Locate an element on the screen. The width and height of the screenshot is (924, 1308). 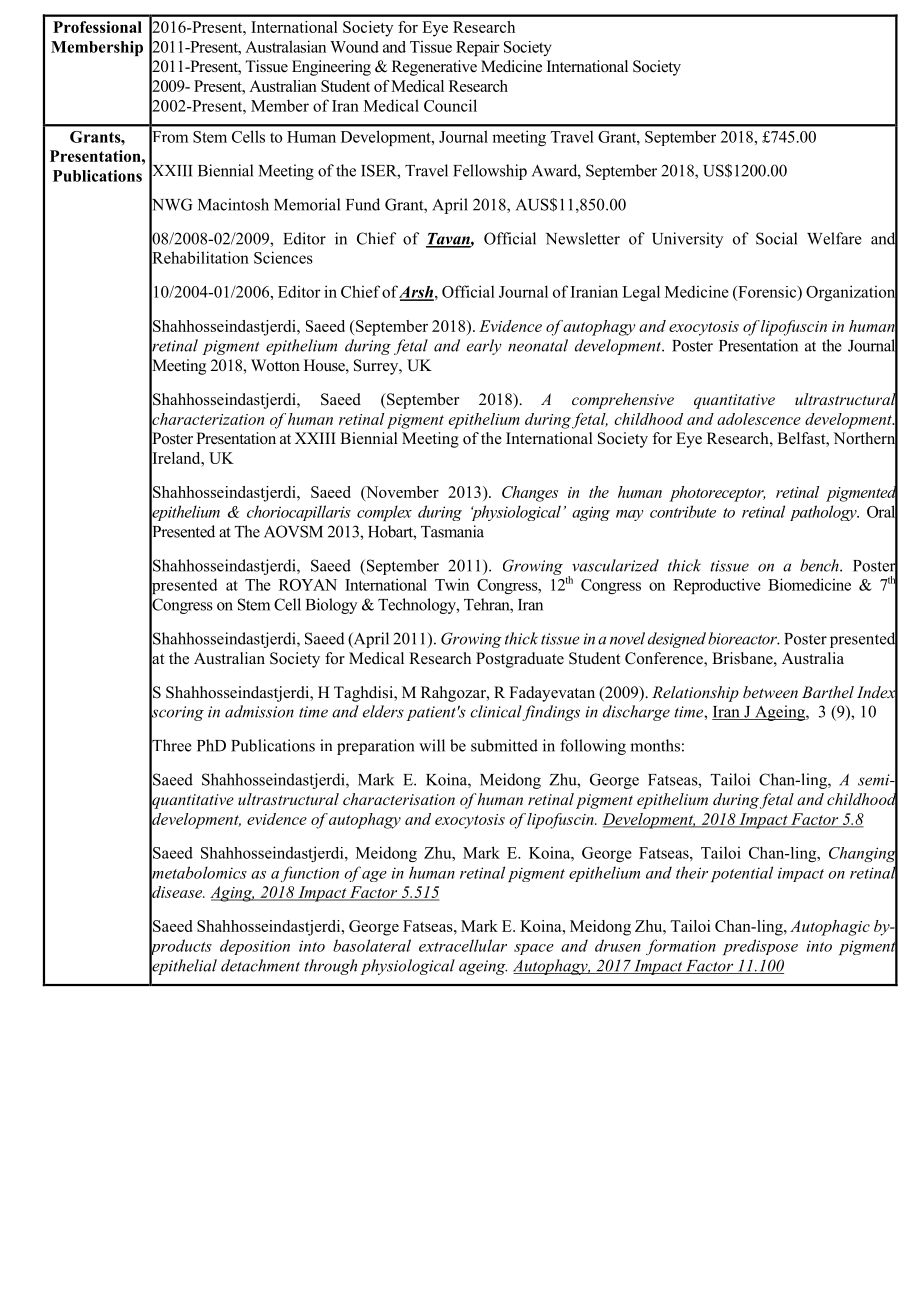
Reproductive is located at coordinates (717, 586).
